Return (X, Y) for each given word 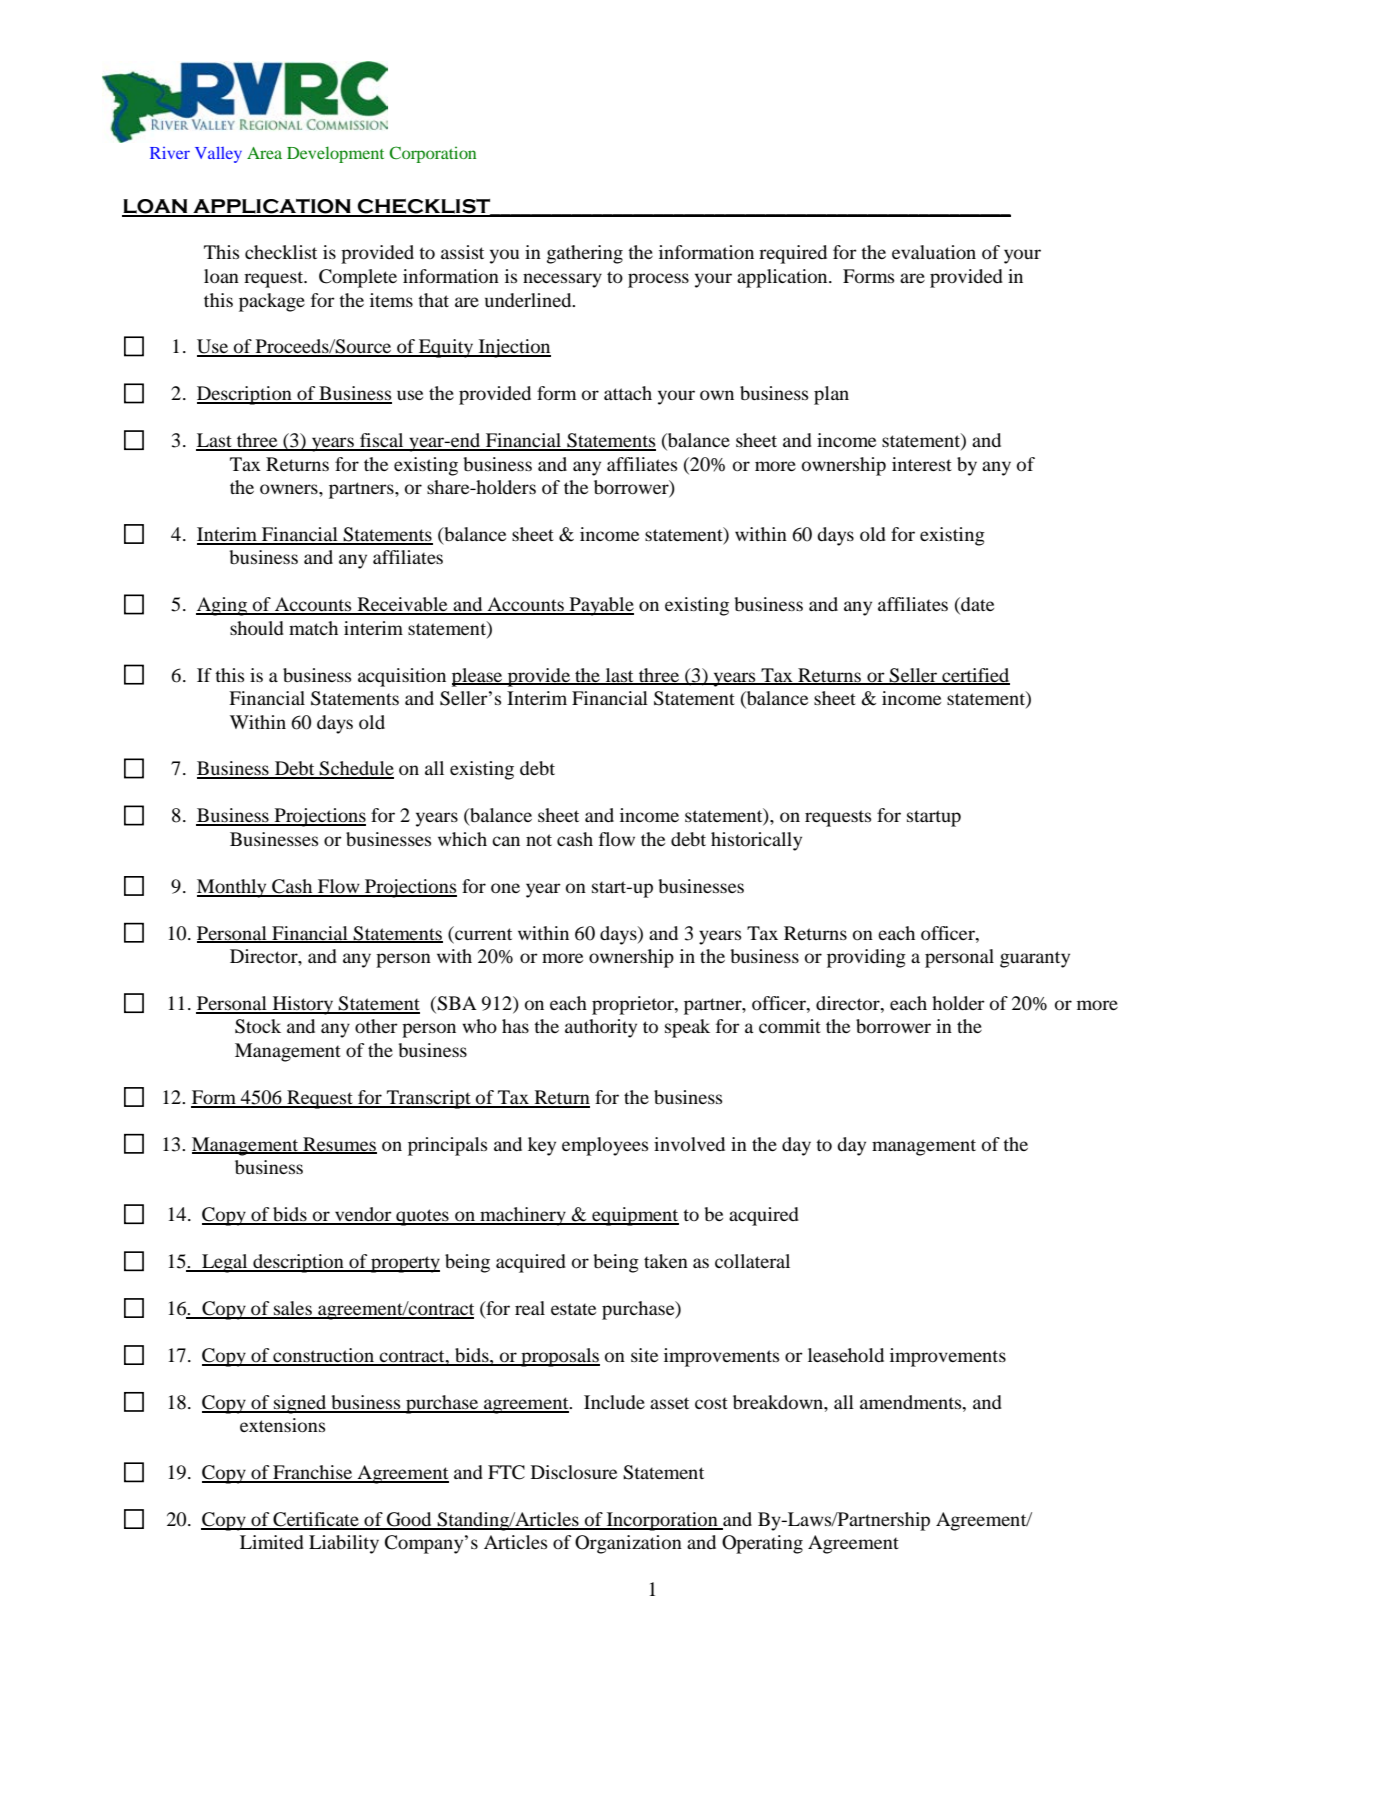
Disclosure (574, 1472)
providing (866, 958)
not (539, 840)
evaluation (934, 252)
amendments (912, 1402)
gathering (585, 254)
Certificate (316, 1520)
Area (264, 153)
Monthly (233, 888)
